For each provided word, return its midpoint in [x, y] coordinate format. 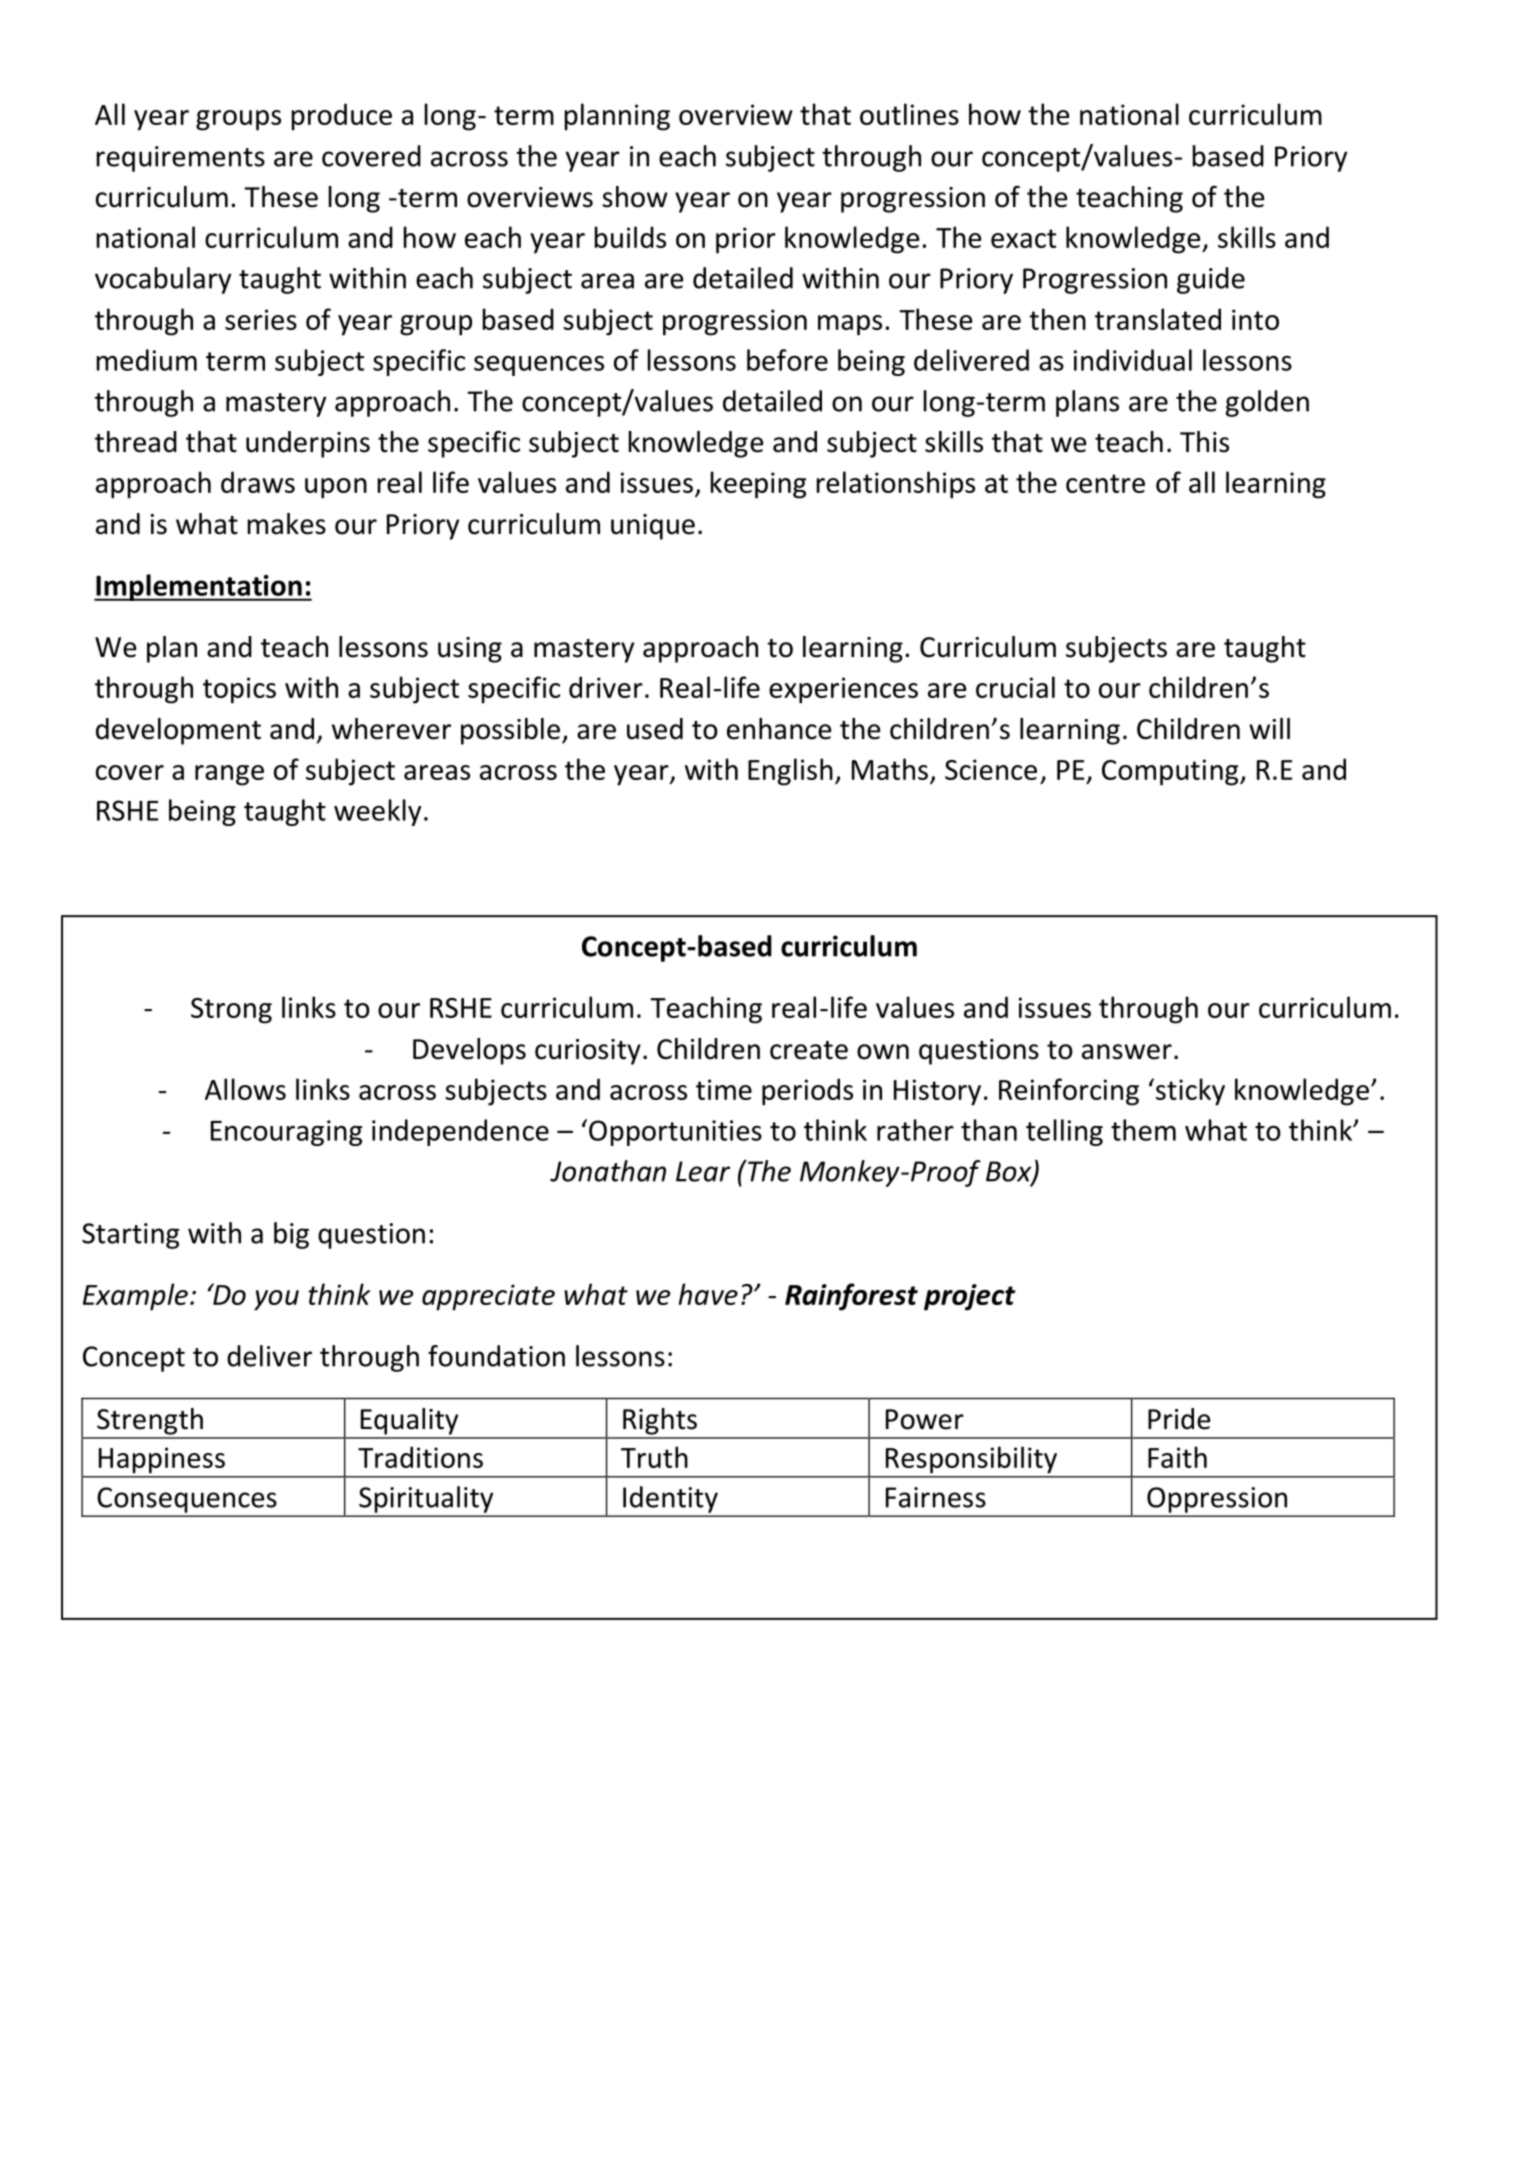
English [790, 772]
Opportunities [675, 1133]
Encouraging [286, 1133]
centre [1105, 483]
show [635, 197]
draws [258, 482]
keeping [758, 485]
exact [1023, 238]
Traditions [420, 1457]
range [229, 775]
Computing [1171, 772]
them [1143, 1130]
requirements [181, 159]
